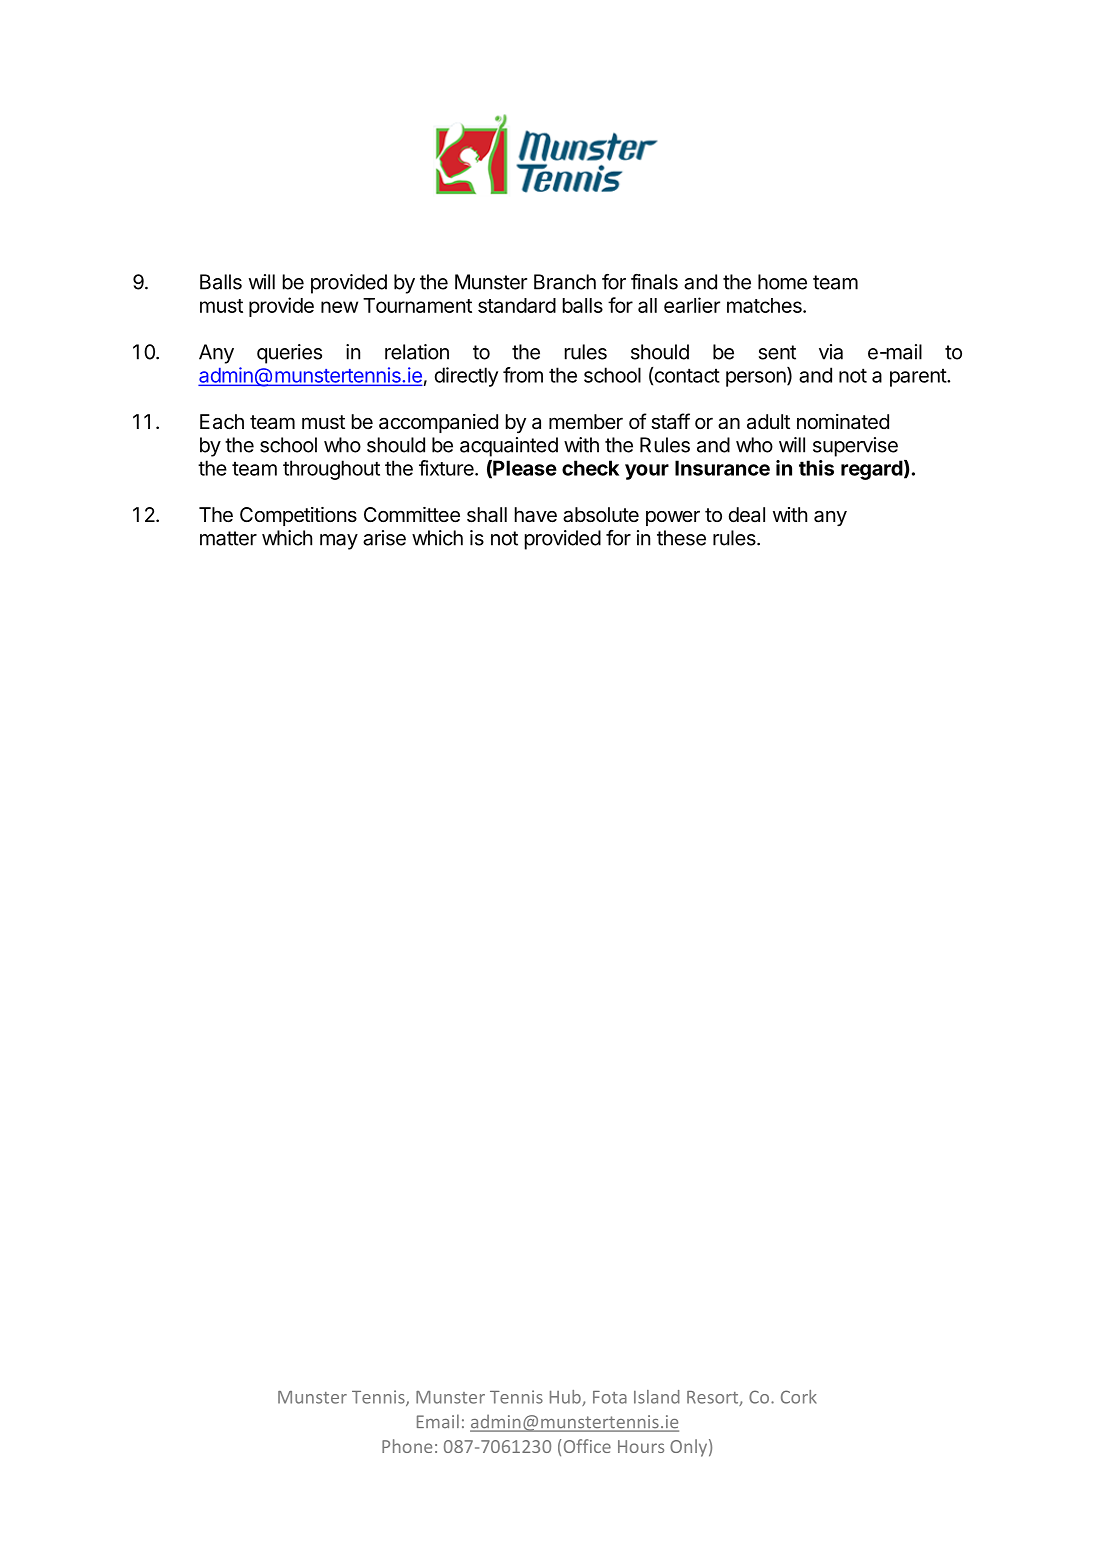  Describe the element at coordinates (747, 515) in the screenshot. I see `deal` at that location.
